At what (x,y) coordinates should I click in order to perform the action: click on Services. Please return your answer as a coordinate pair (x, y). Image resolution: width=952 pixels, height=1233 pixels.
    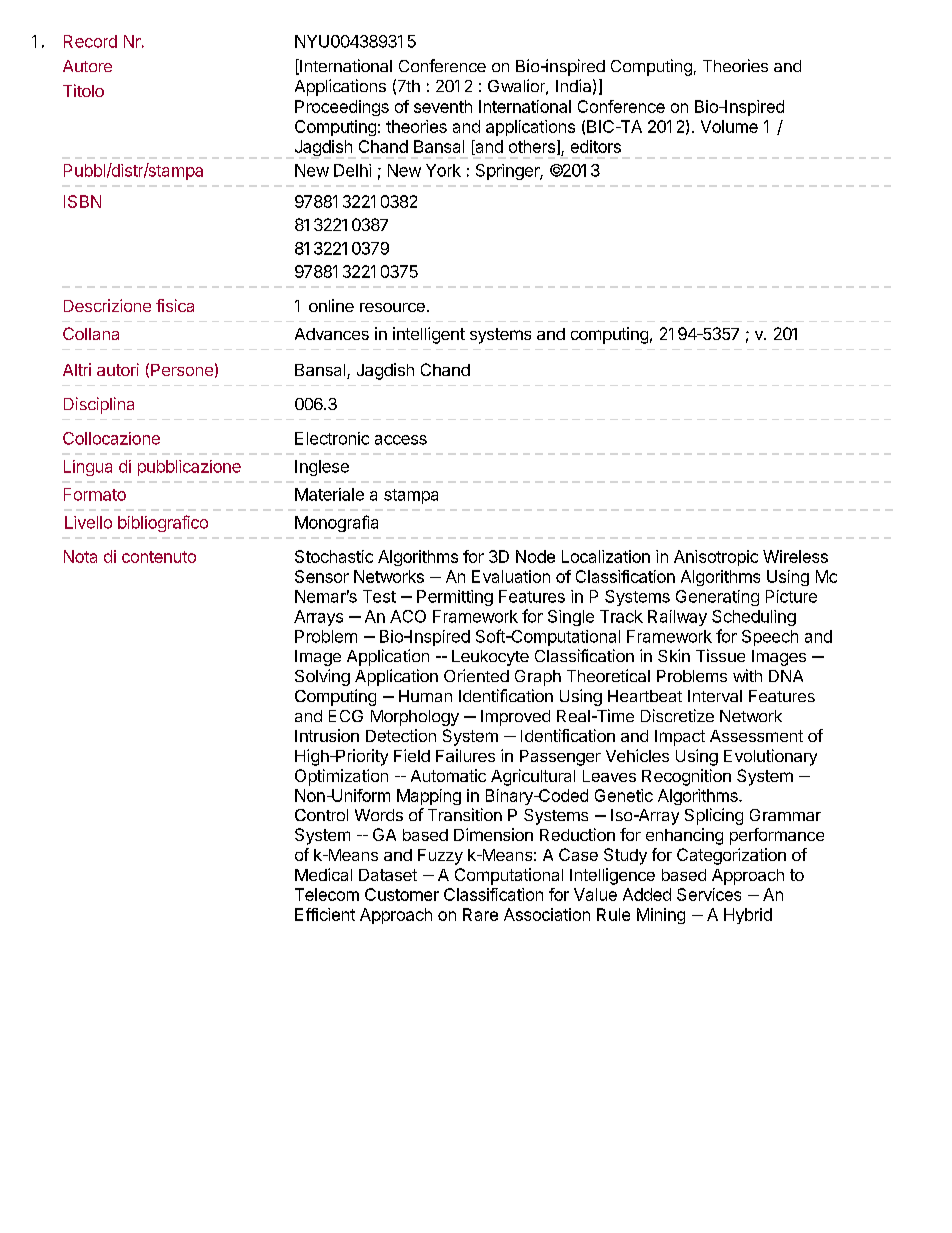
    Looking at the image, I should click on (709, 894).
